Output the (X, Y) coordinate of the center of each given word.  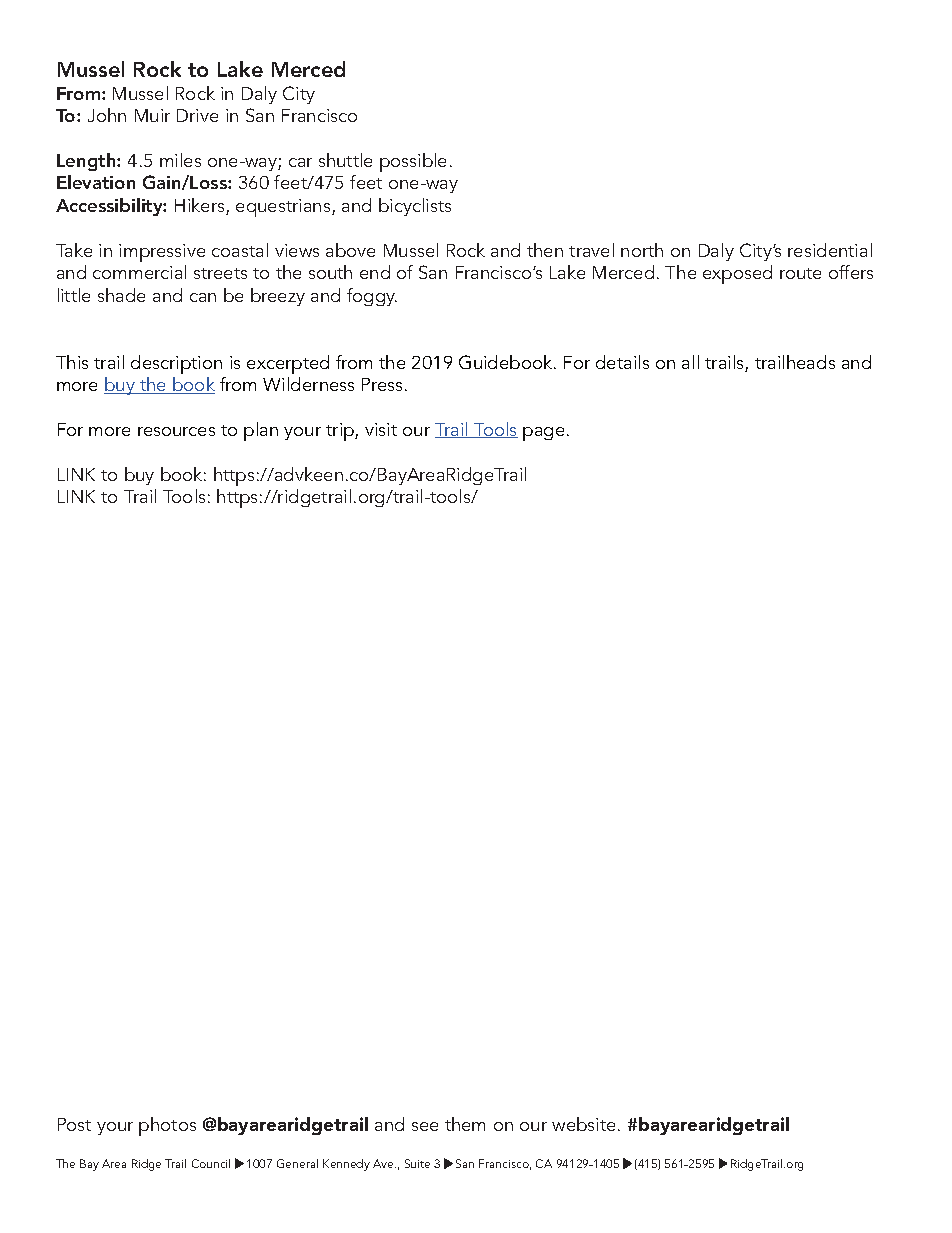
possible (413, 162)
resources (176, 431)
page (543, 434)
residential (830, 250)
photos (167, 1126)
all (690, 362)
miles (180, 160)
